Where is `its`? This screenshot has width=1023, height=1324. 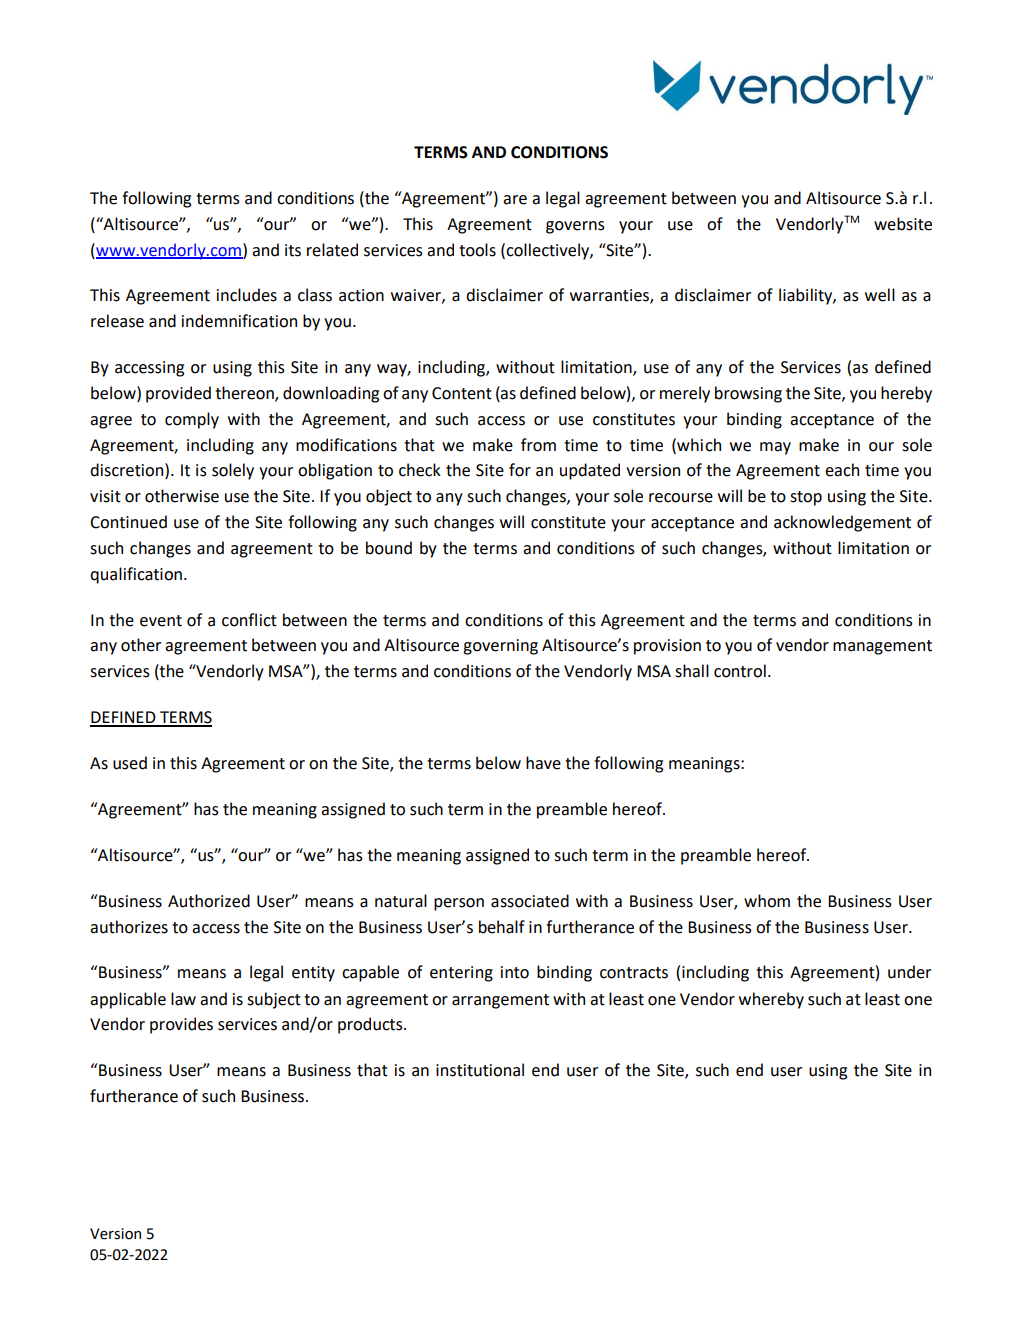
its is located at coordinates (293, 250).
